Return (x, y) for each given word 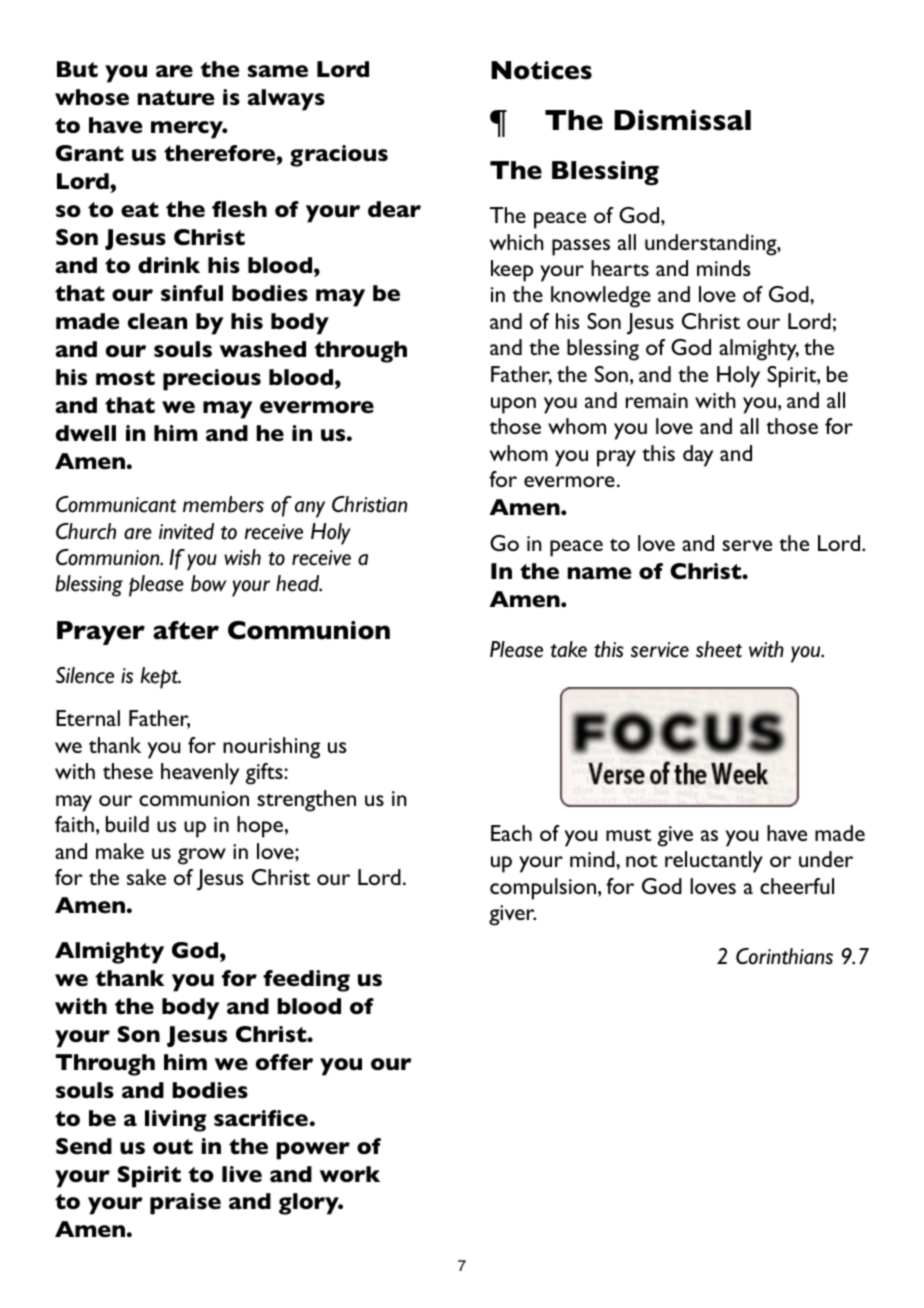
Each (511, 833)
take (569, 649)
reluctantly (714, 862)
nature (176, 97)
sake (146, 877)
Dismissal (682, 120)
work (350, 1174)
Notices (541, 70)
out (173, 1146)
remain (657, 400)
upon (513, 405)
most (125, 377)
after (186, 630)
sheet (719, 649)
